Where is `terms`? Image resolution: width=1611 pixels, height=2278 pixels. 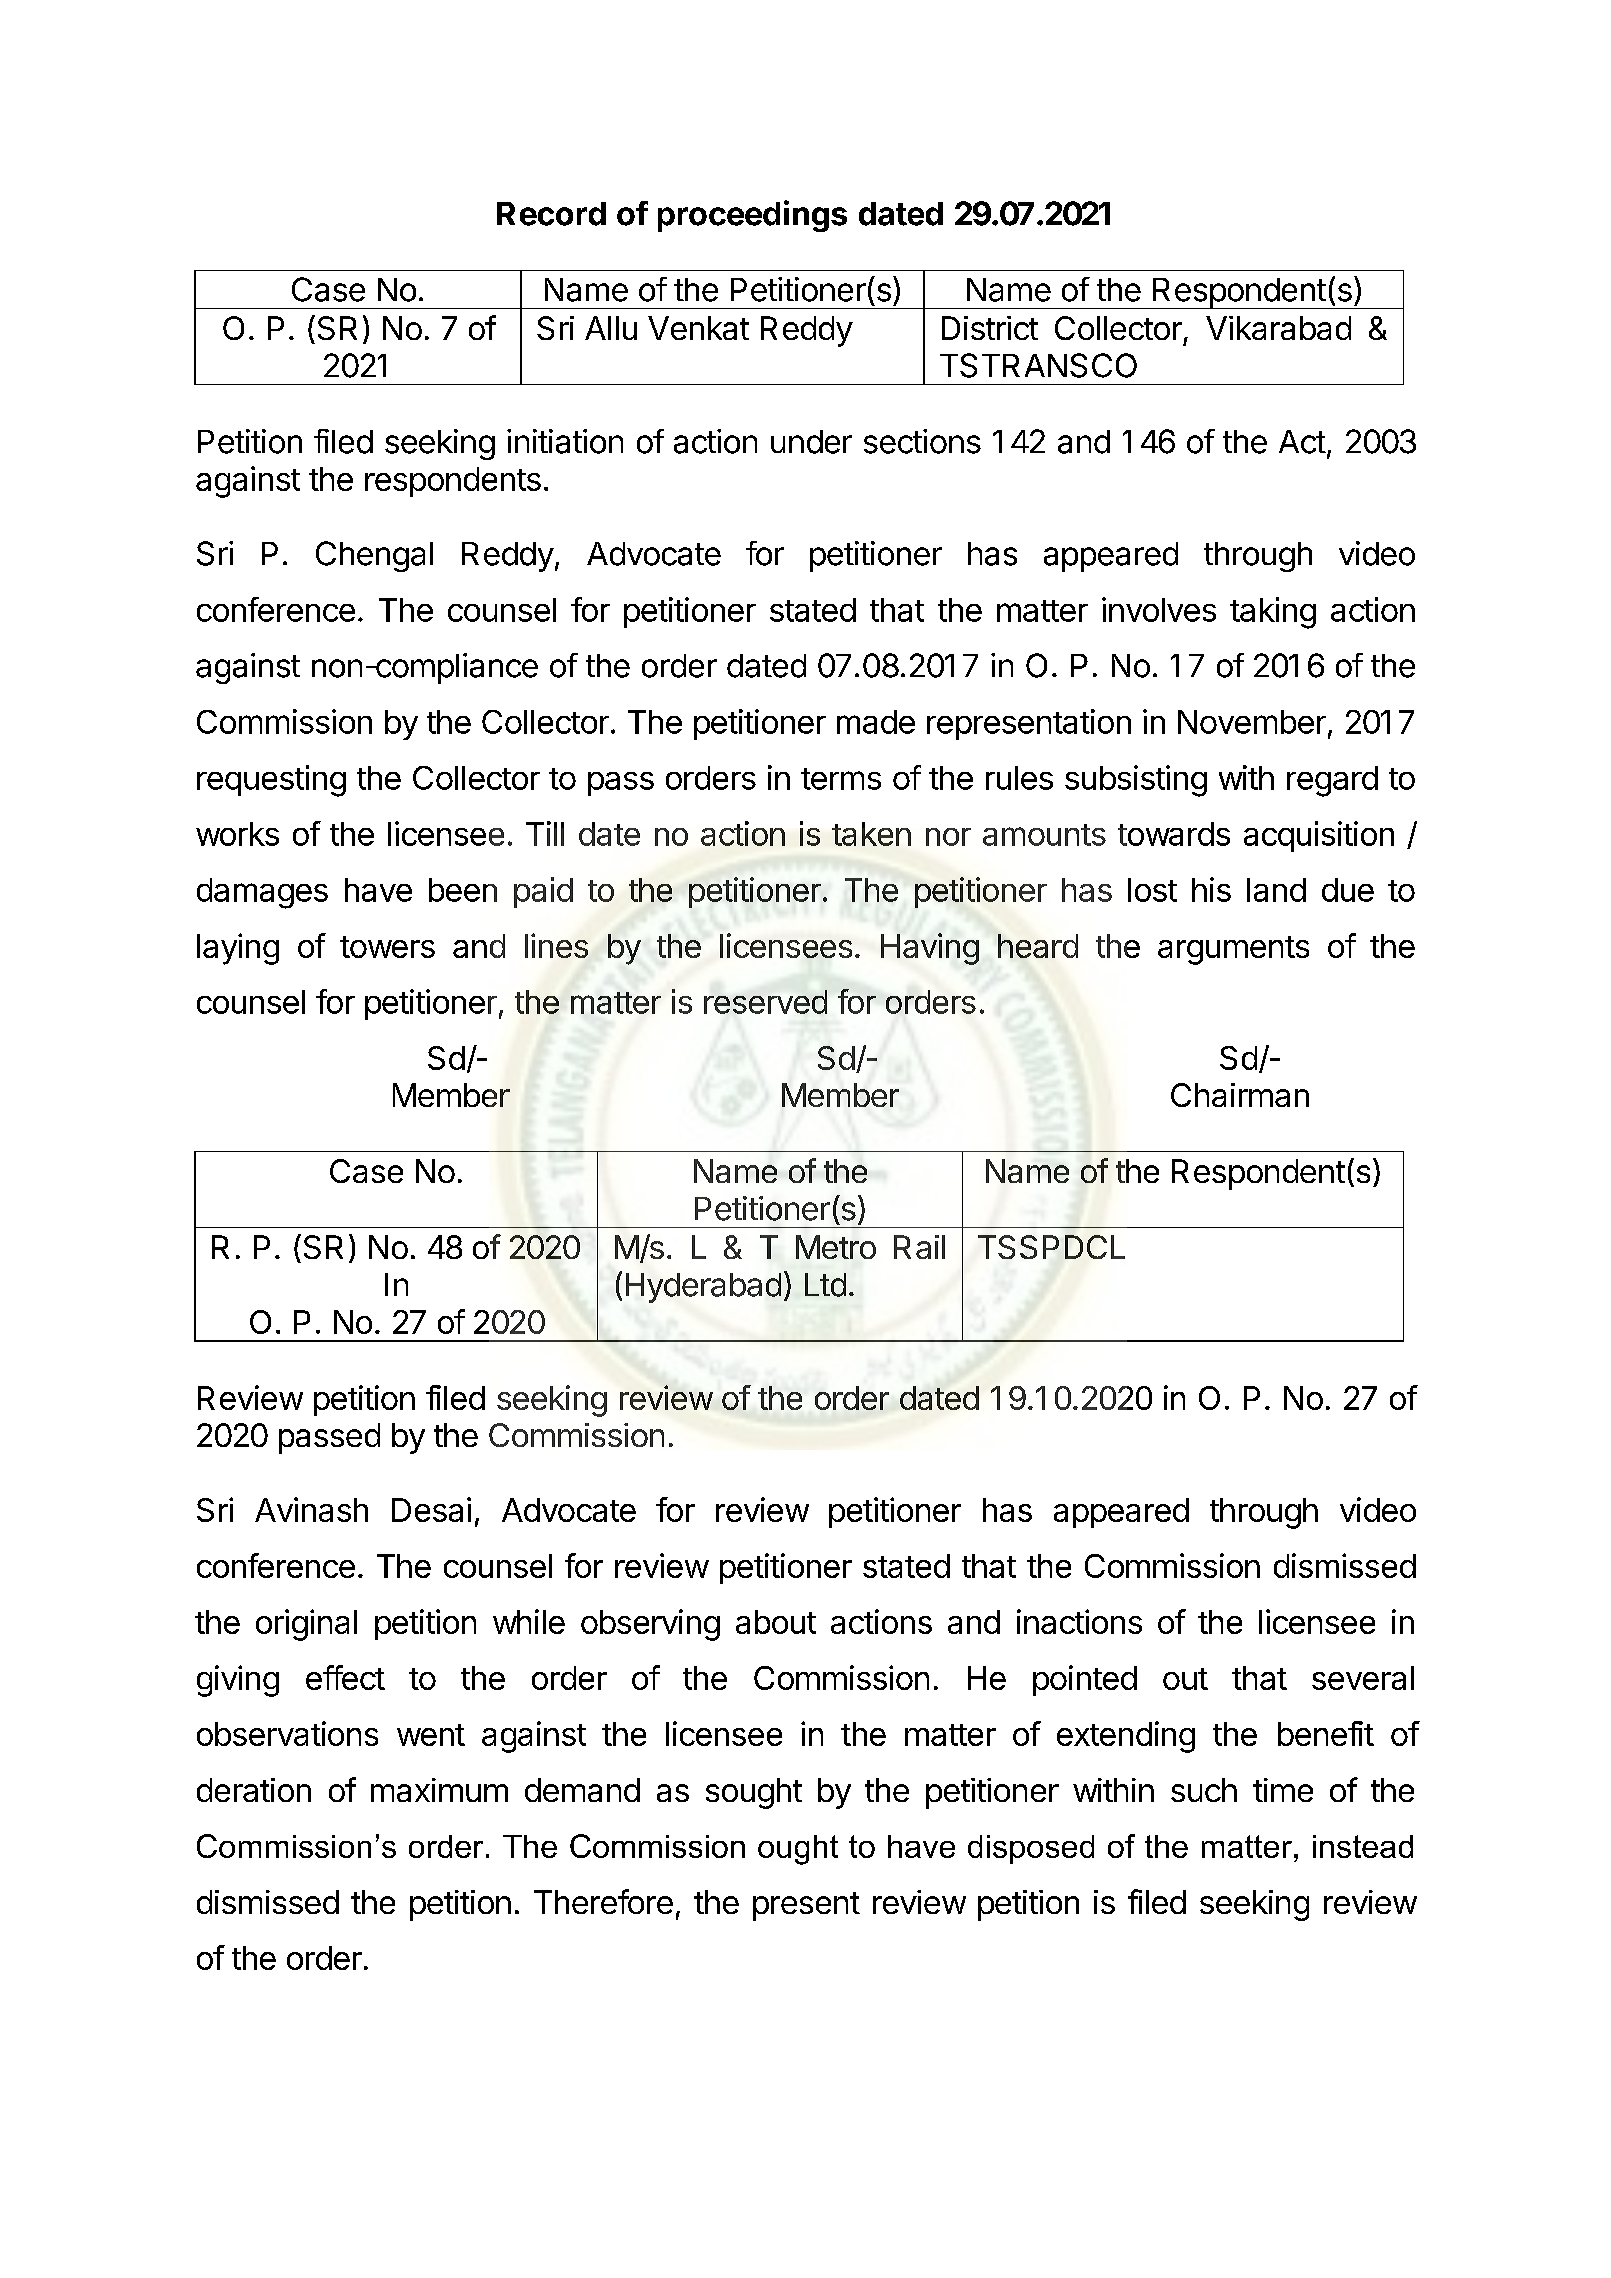
terms is located at coordinates (841, 779).
